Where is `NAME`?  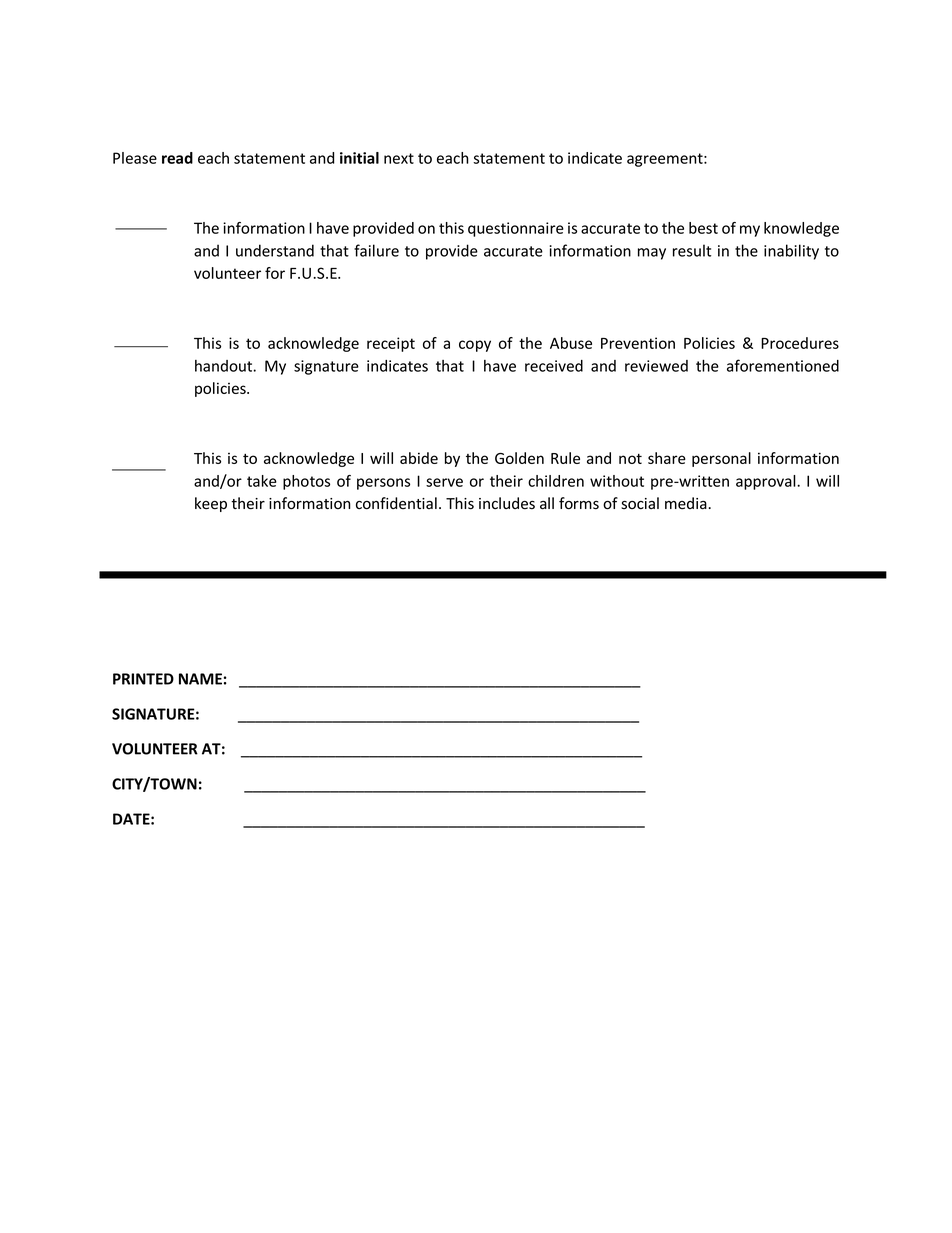
NAME is located at coordinates (200, 679).
